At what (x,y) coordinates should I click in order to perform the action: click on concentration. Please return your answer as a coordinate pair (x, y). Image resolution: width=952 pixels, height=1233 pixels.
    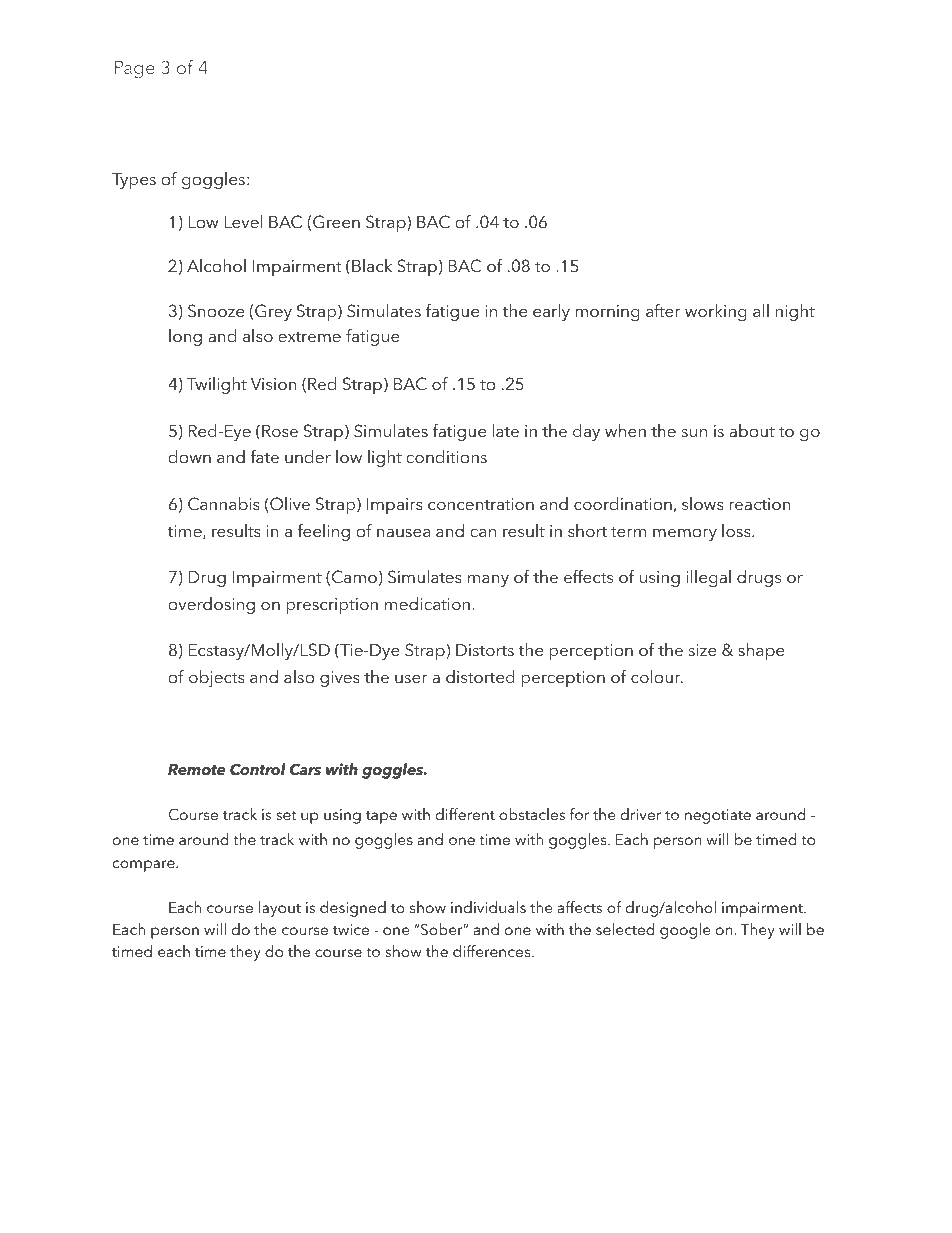
    Looking at the image, I should click on (481, 504).
